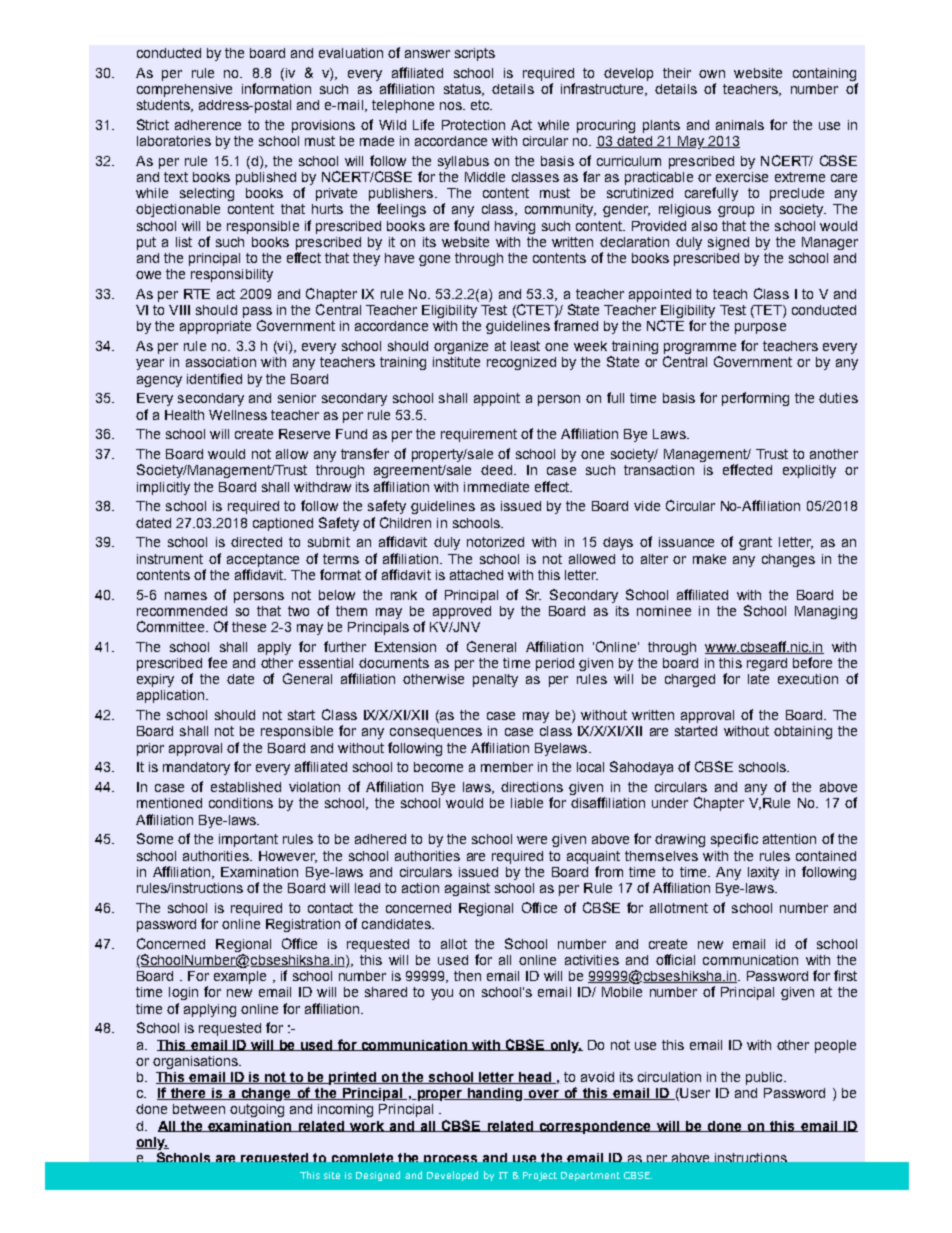 The width and height of the page is (952, 1233). What do you see at coordinates (712, 74) in the page?
I see `own` at bounding box center [712, 74].
